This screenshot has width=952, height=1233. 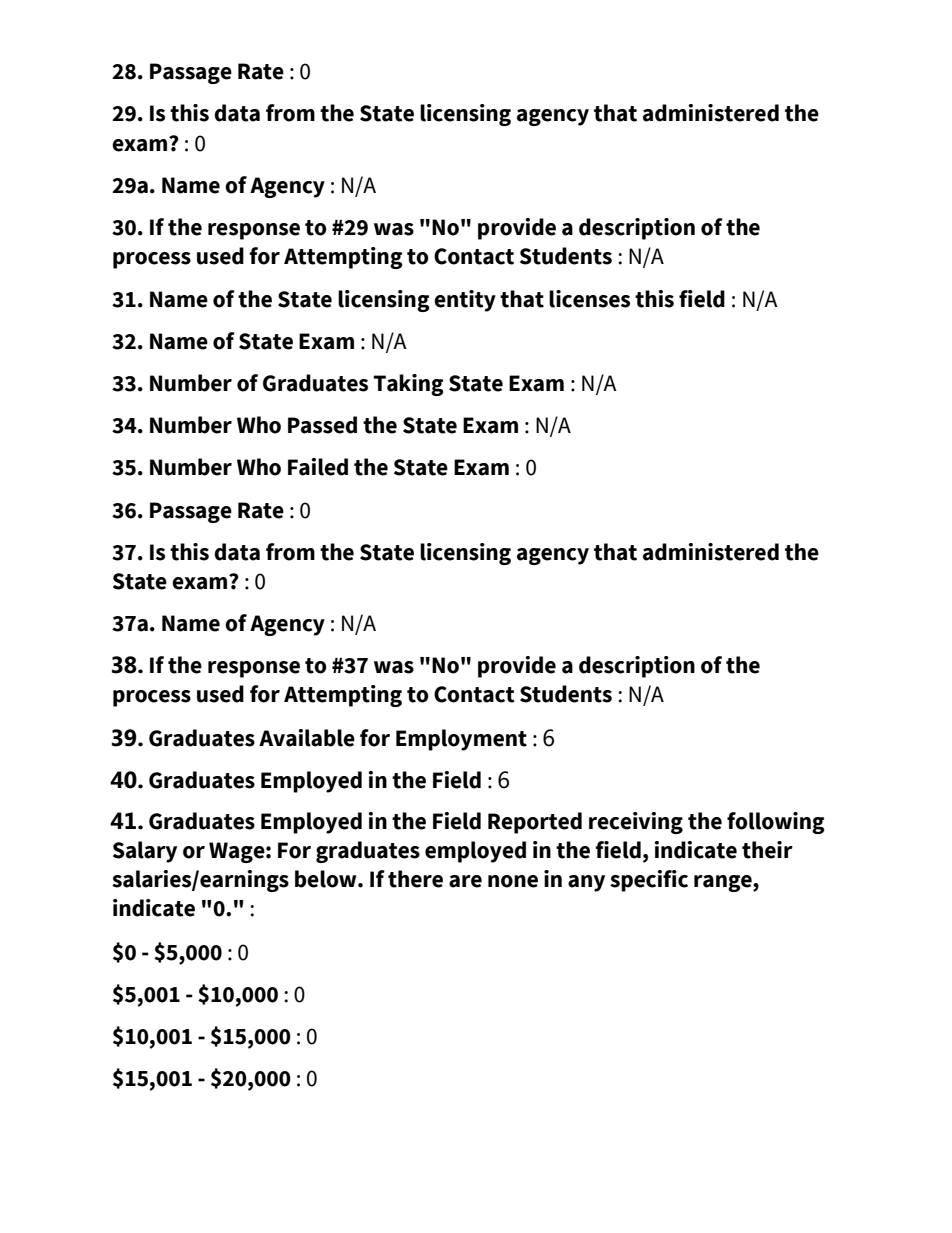 I want to click on Failed, so click(x=318, y=467).
